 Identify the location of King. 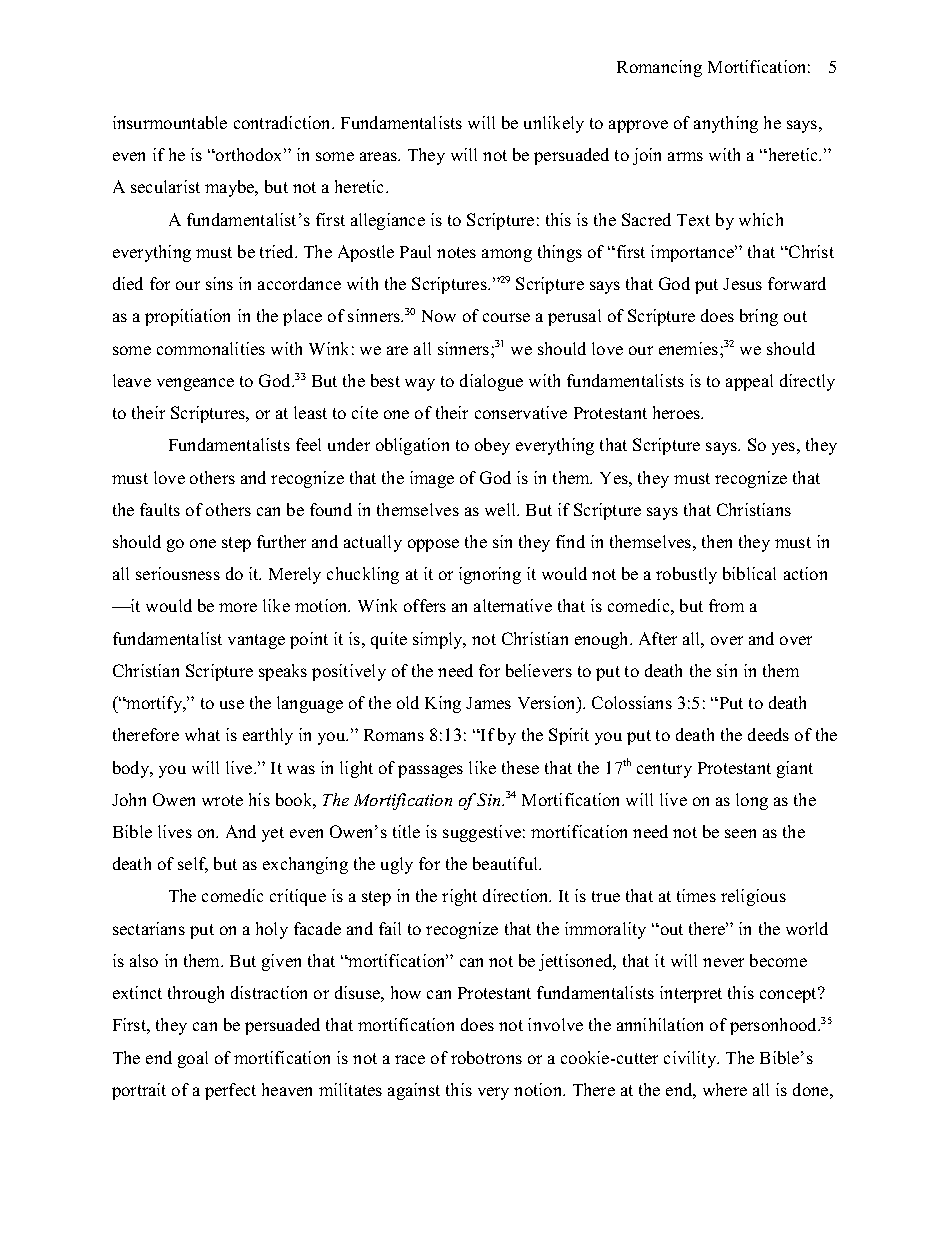
(443, 704).
